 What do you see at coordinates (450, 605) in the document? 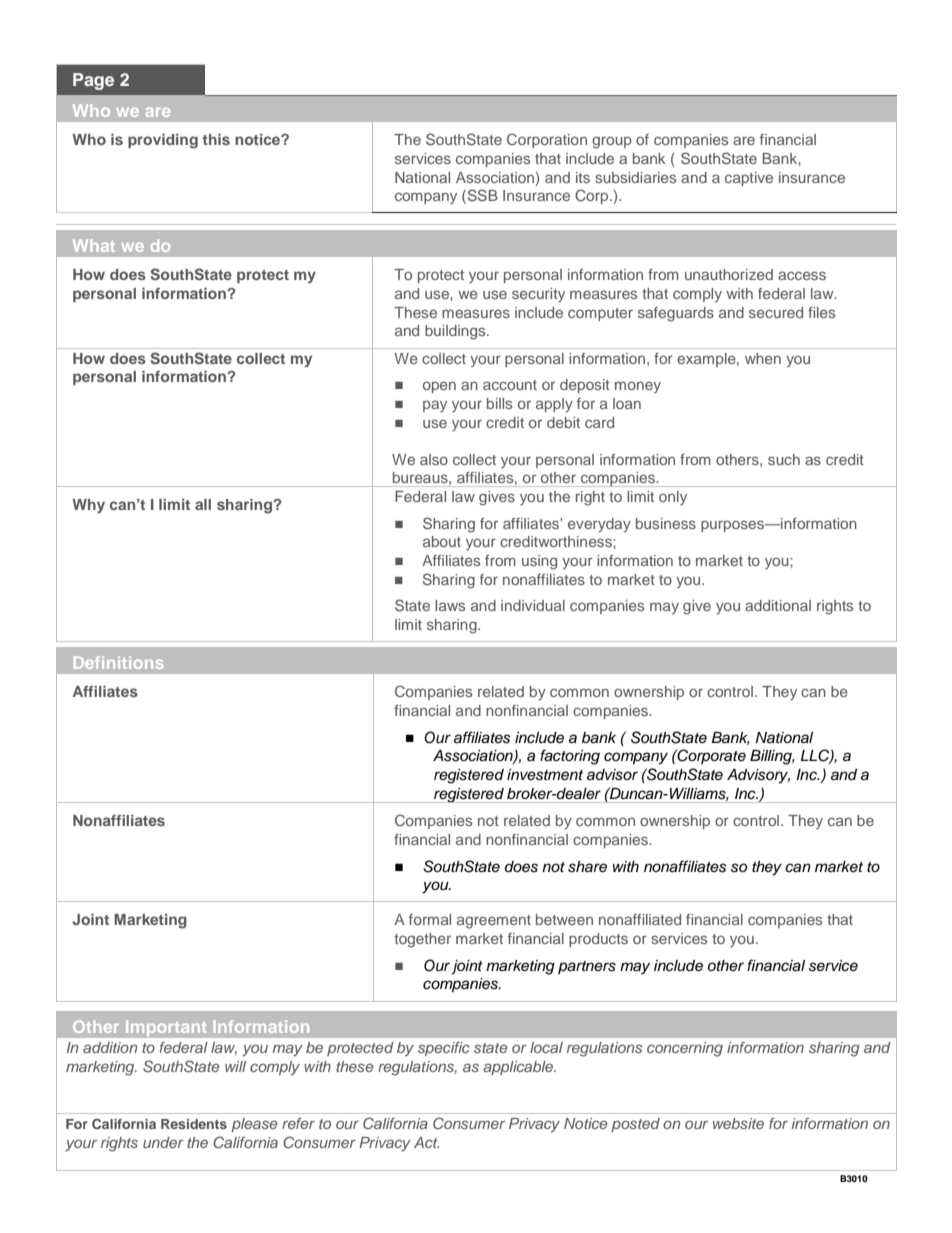
I see `laws` at bounding box center [450, 605].
